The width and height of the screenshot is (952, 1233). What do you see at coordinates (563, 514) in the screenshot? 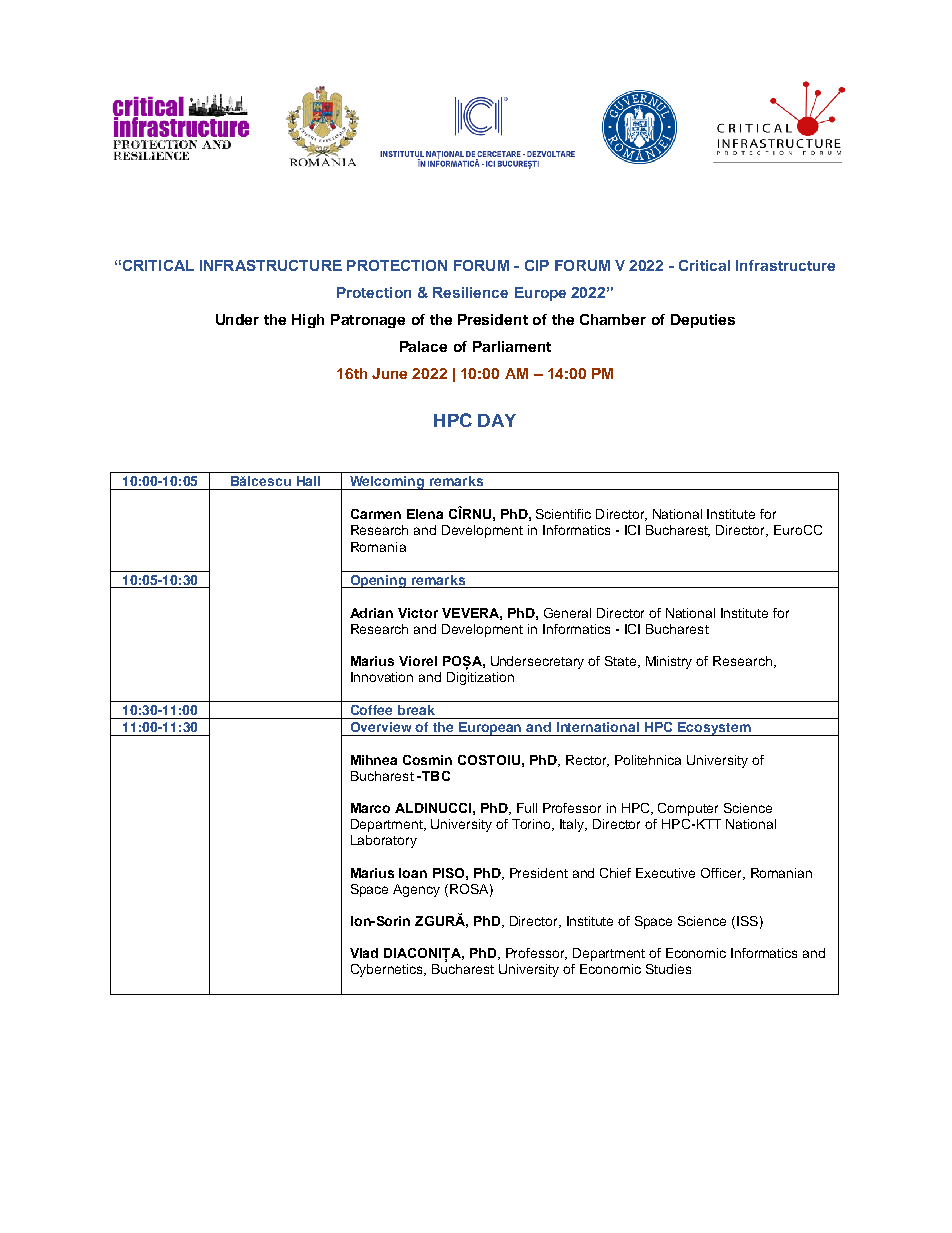
I see `Scientific` at bounding box center [563, 514].
